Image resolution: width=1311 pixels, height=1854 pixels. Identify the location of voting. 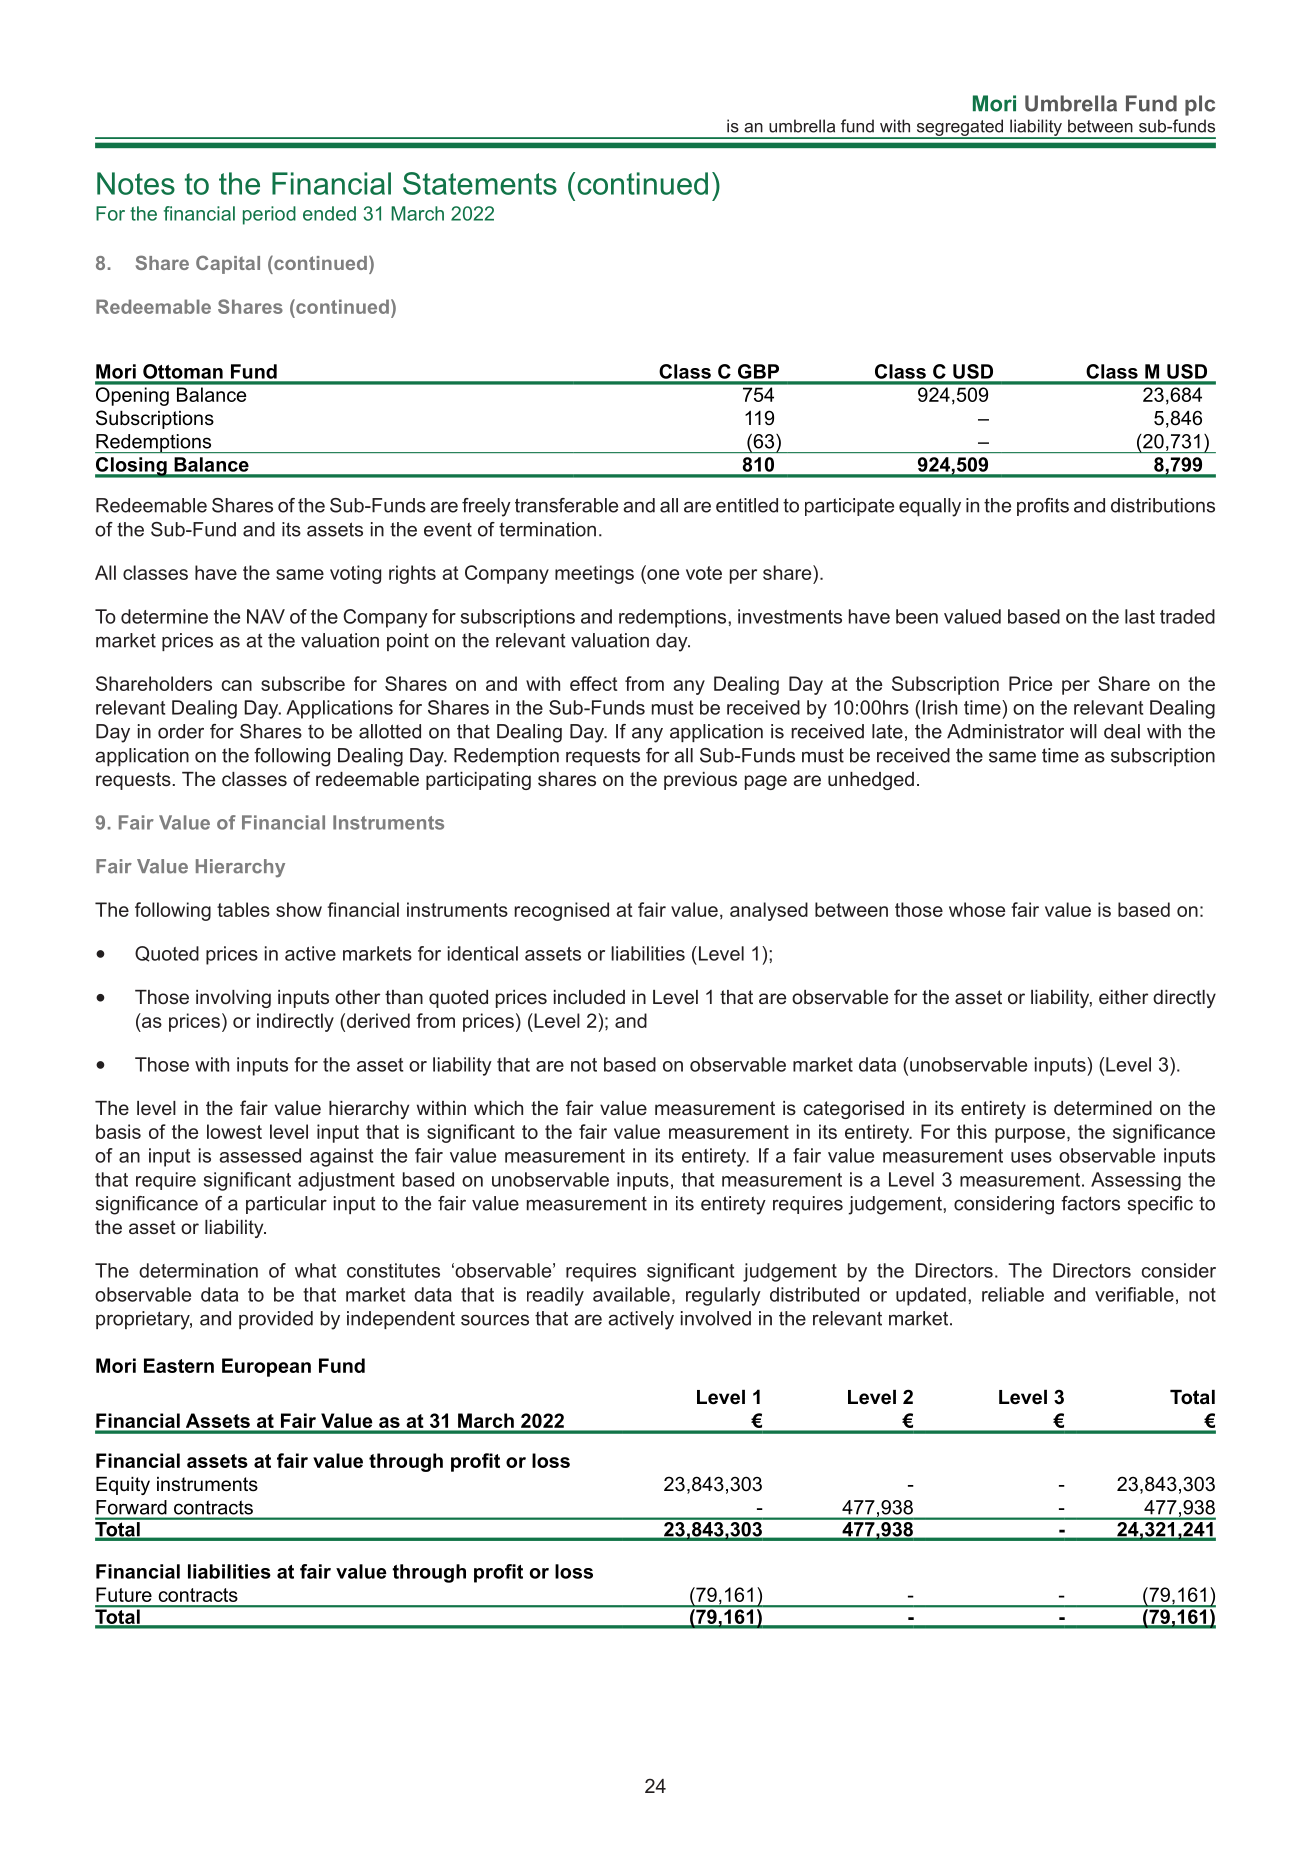
(355, 574).
